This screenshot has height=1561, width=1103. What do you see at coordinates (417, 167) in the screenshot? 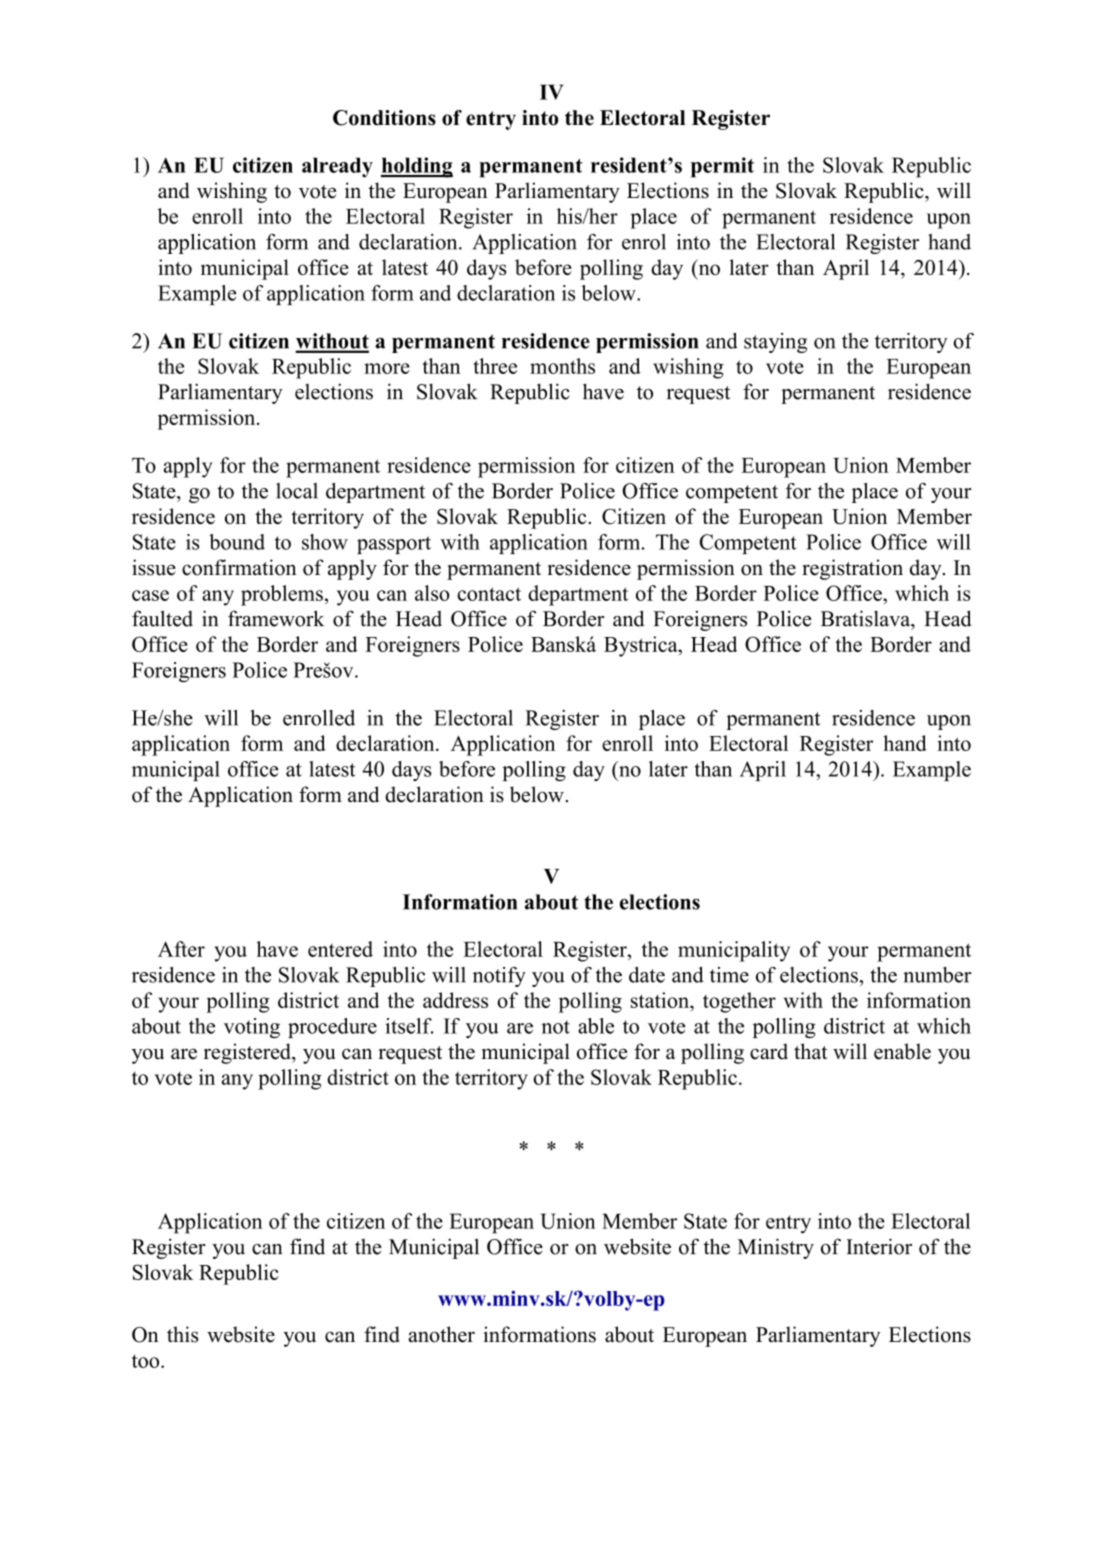
I see `holding` at bounding box center [417, 167].
